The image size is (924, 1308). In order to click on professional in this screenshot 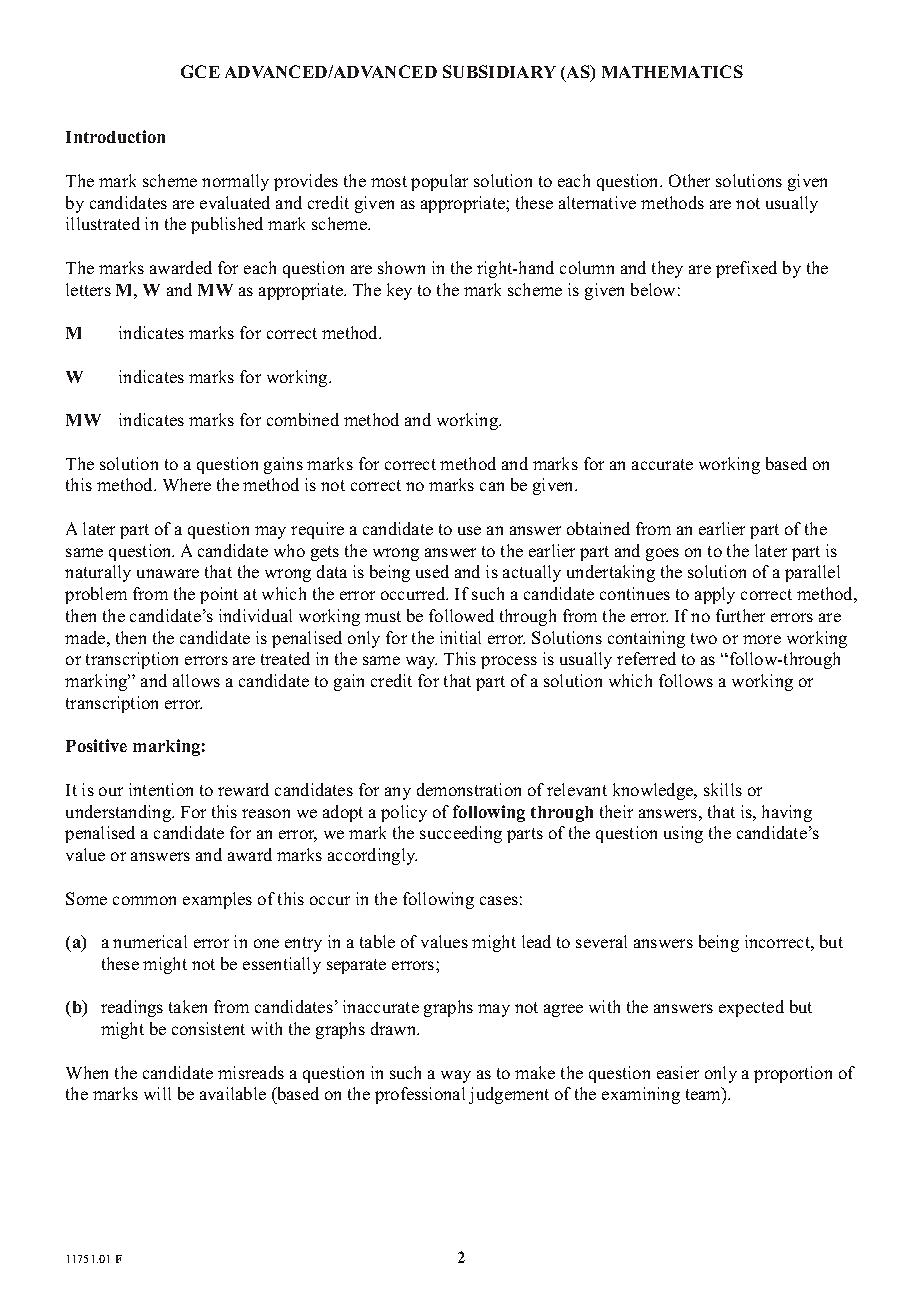, I will do `click(420, 1095)`.
